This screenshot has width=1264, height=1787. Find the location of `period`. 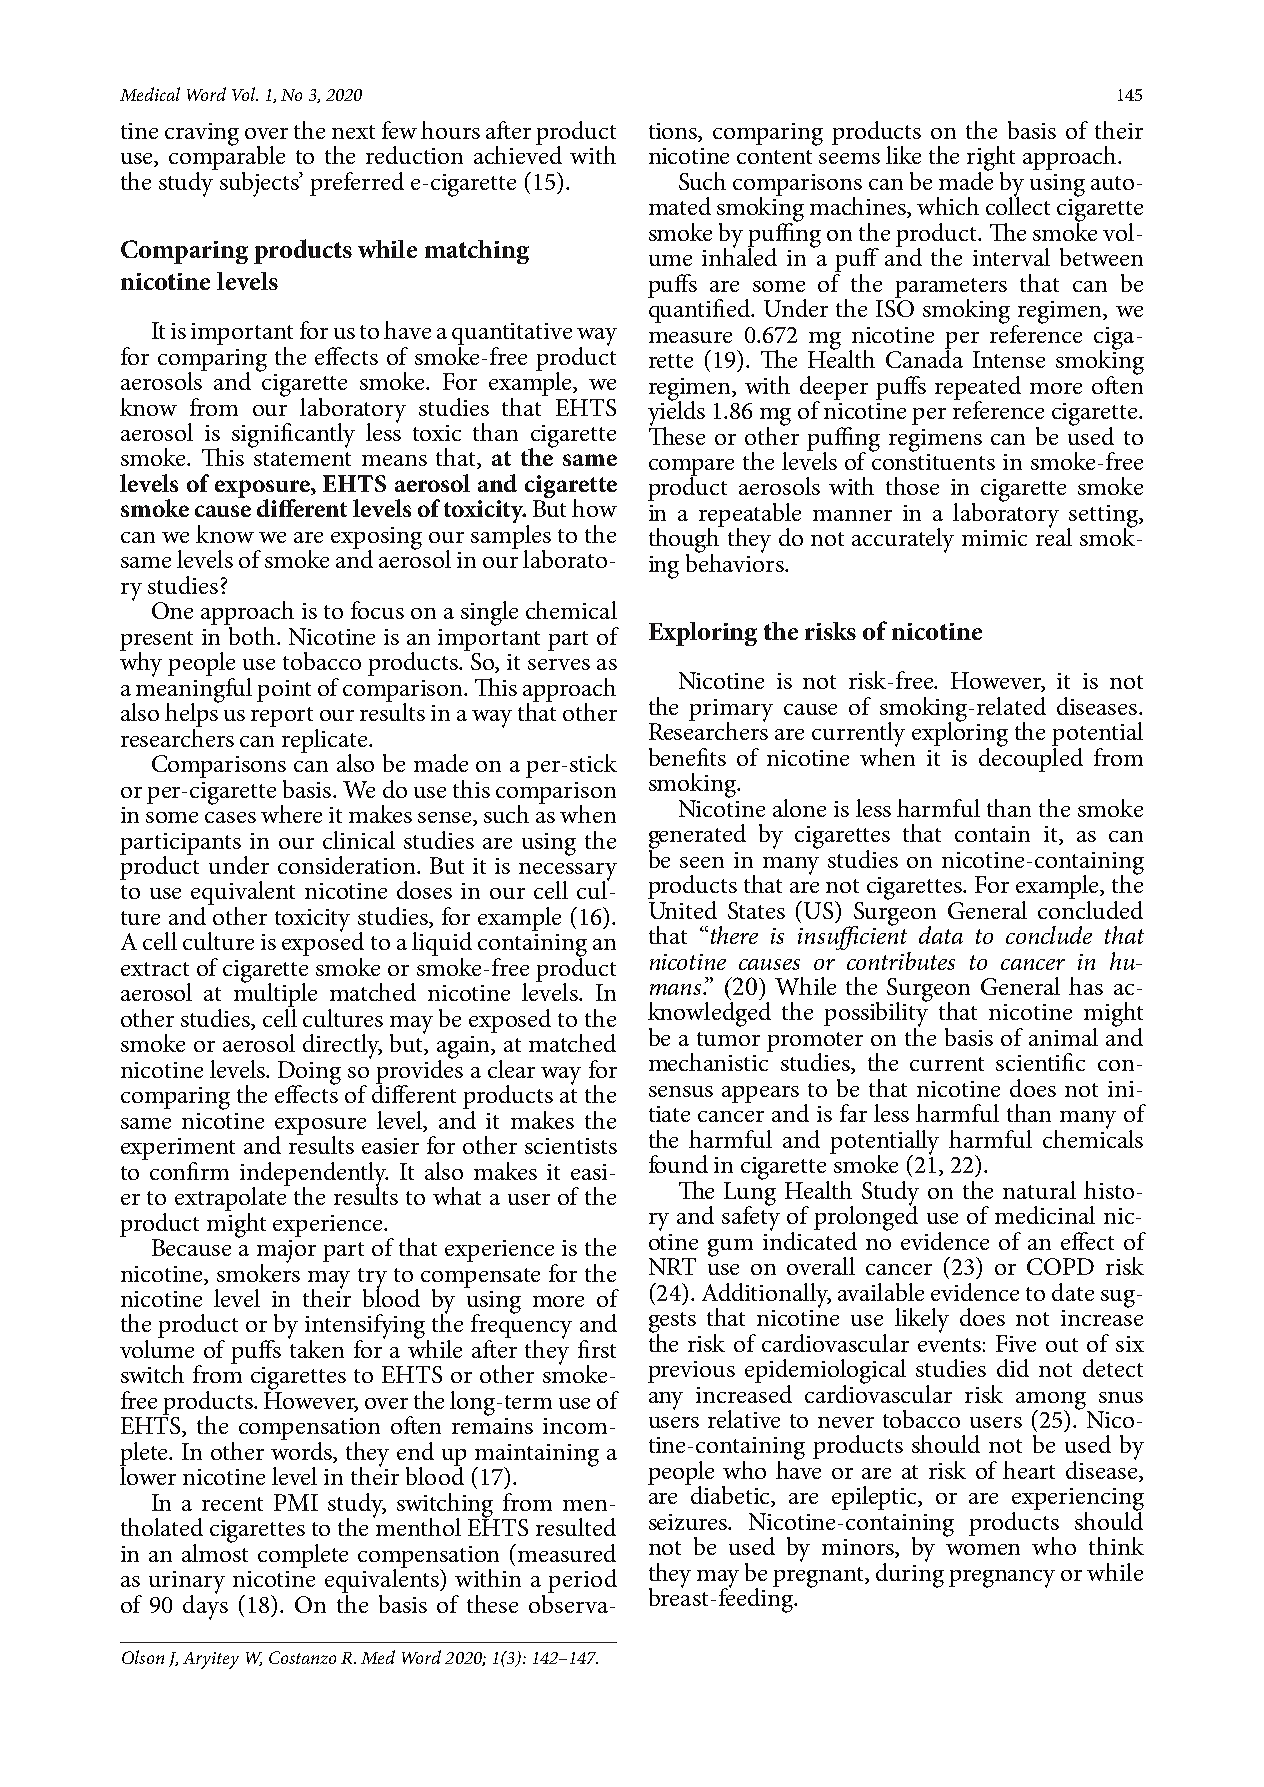

period is located at coordinates (582, 1581).
